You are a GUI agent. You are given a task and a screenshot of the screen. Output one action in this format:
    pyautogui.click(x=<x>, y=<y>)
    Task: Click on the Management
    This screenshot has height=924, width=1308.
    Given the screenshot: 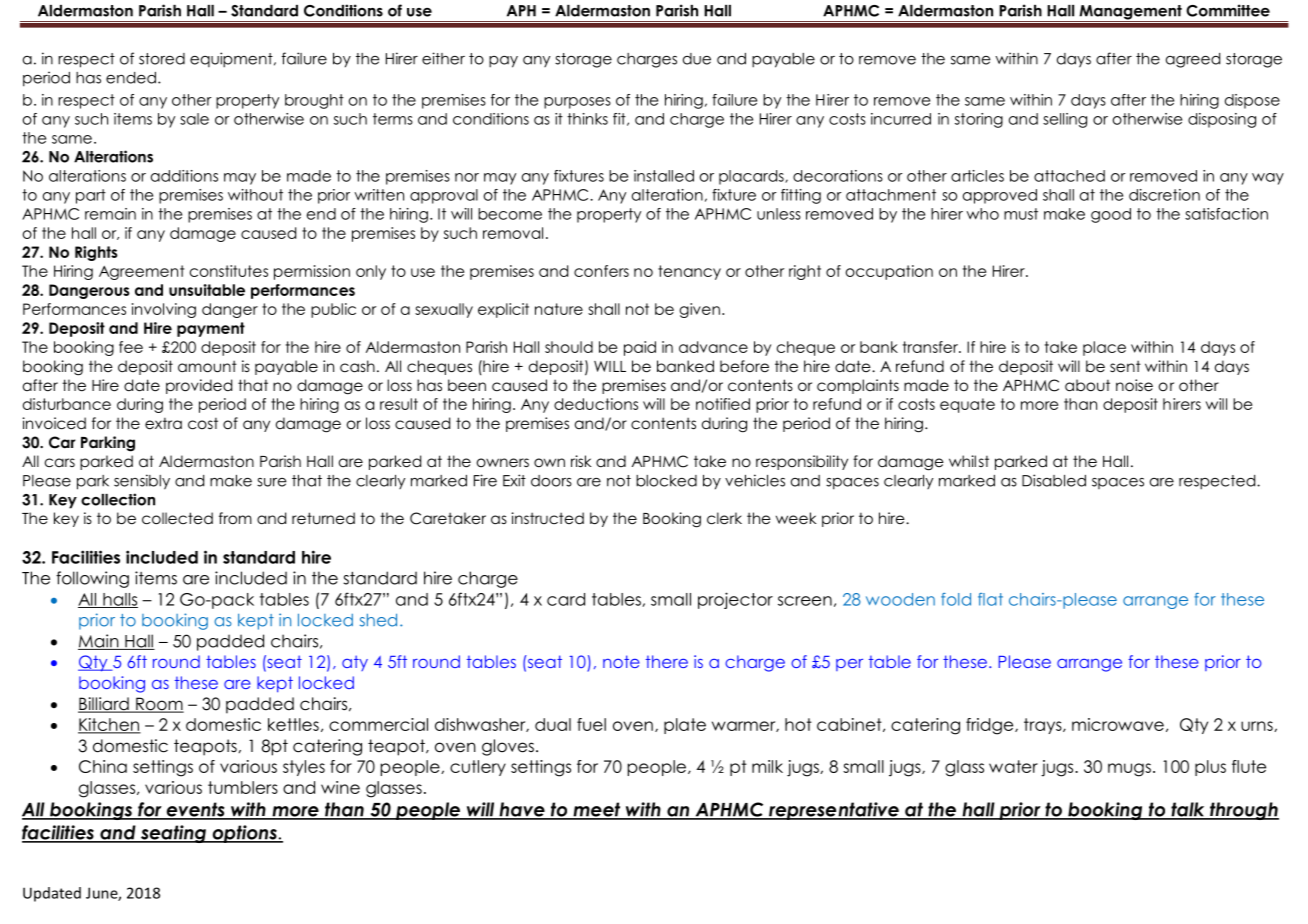 What is the action you would take?
    pyautogui.click(x=1130, y=13)
